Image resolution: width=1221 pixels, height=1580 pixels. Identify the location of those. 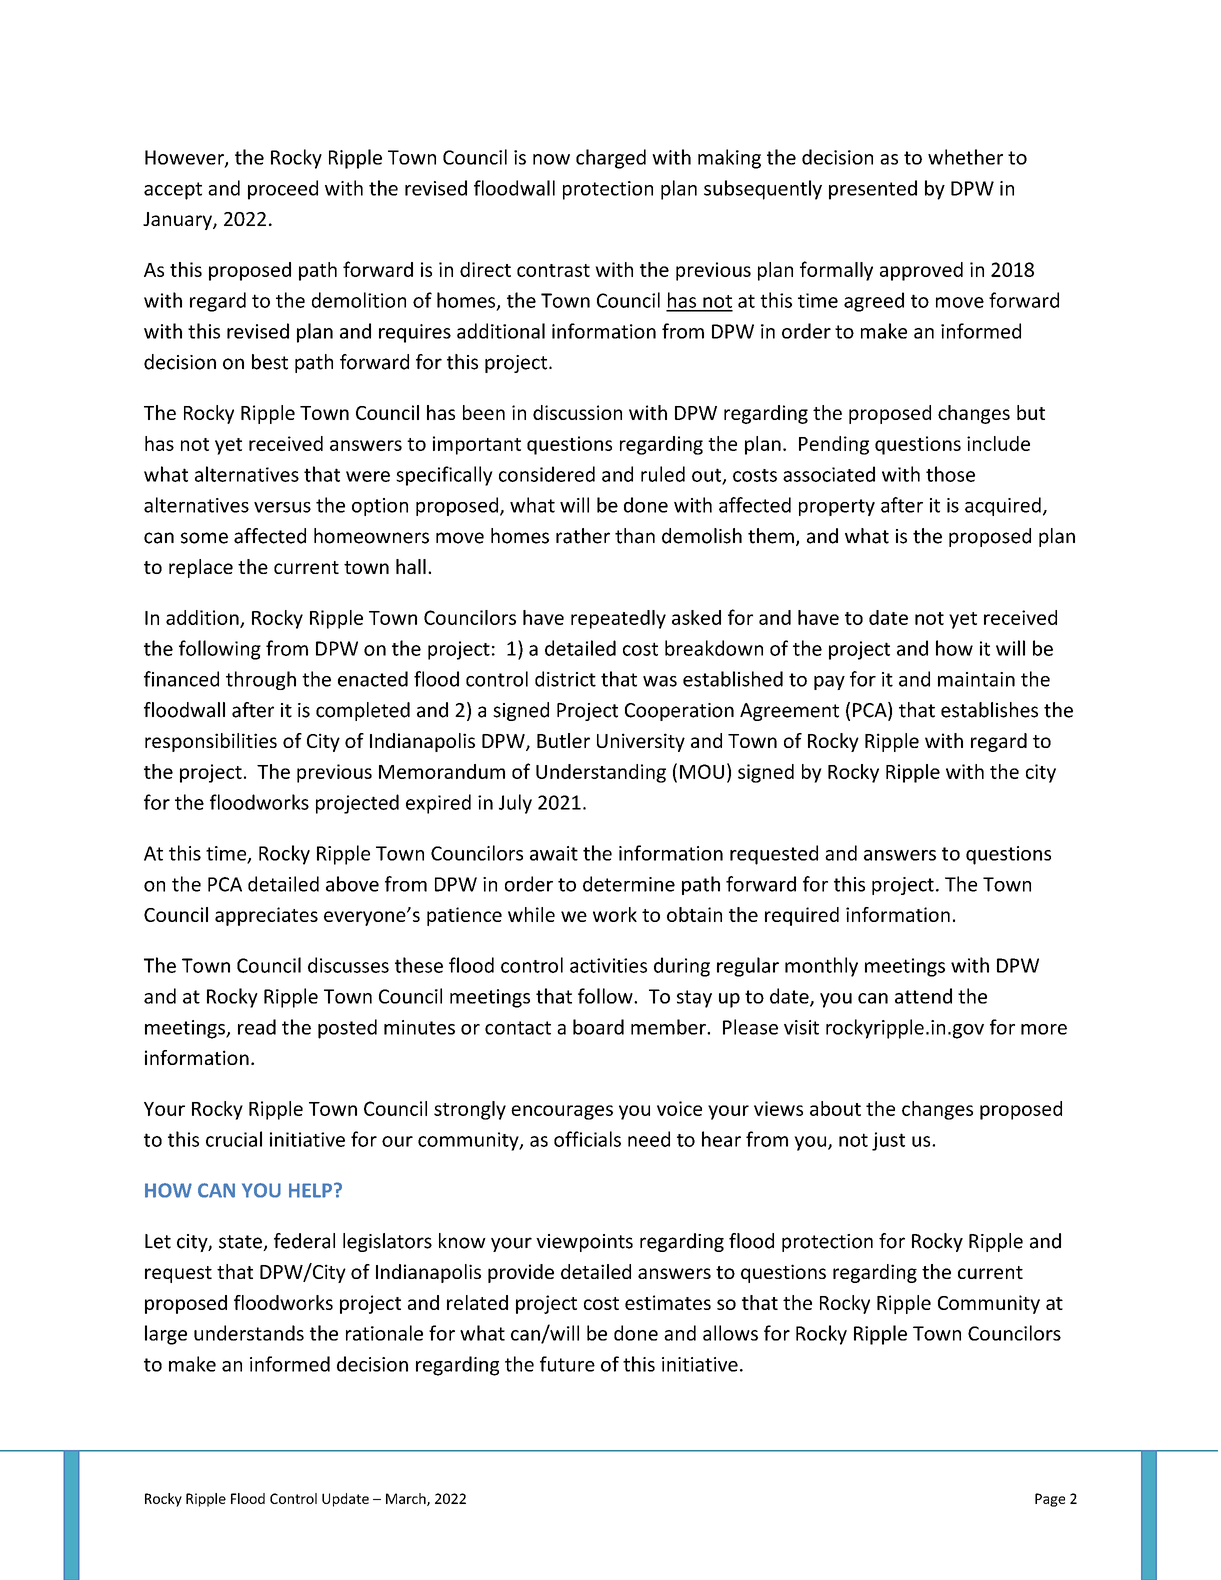
(950, 474).
